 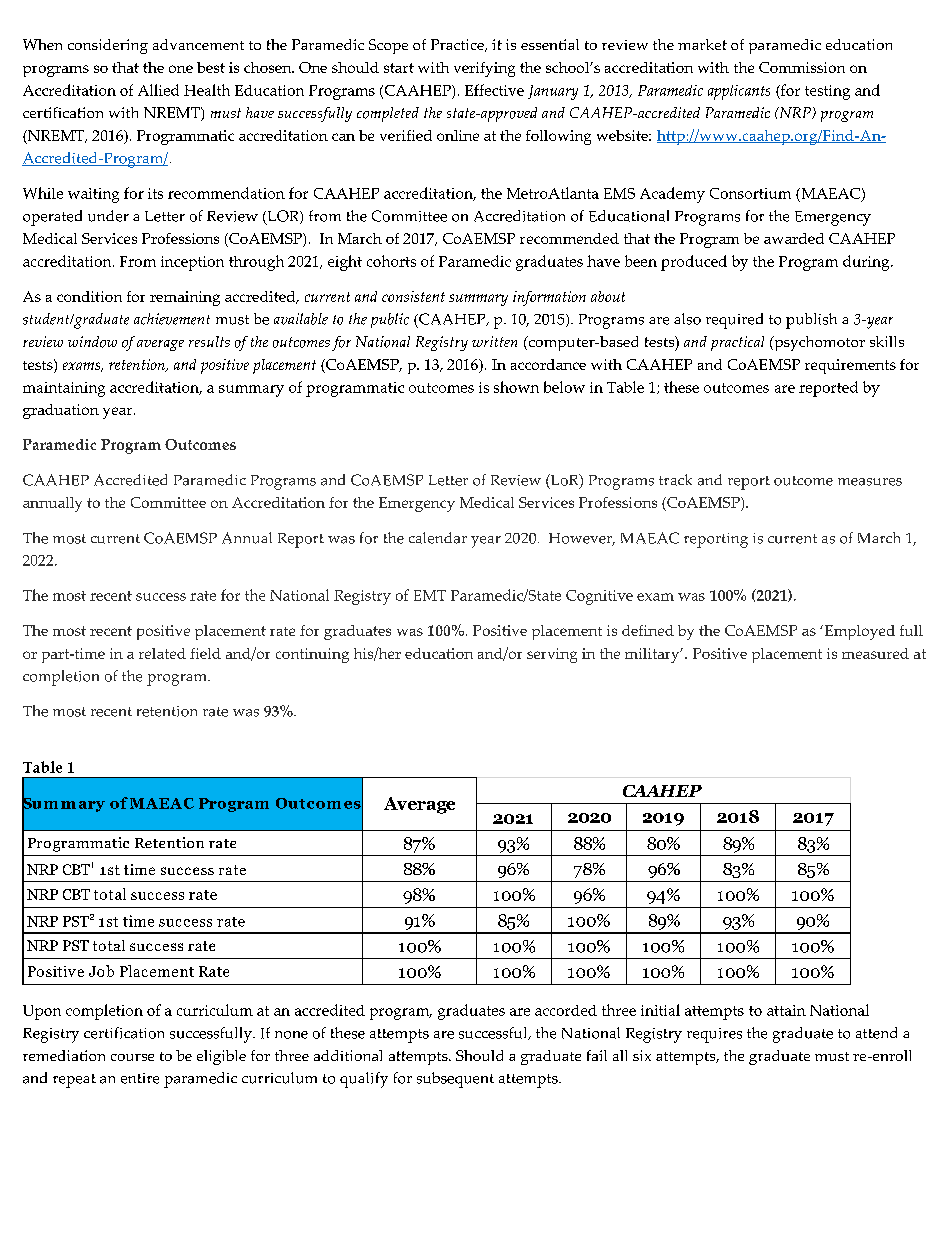 What do you see at coordinates (802, 67) in the screenshot?
I see `Commission` at bounding box center [802, 67].
